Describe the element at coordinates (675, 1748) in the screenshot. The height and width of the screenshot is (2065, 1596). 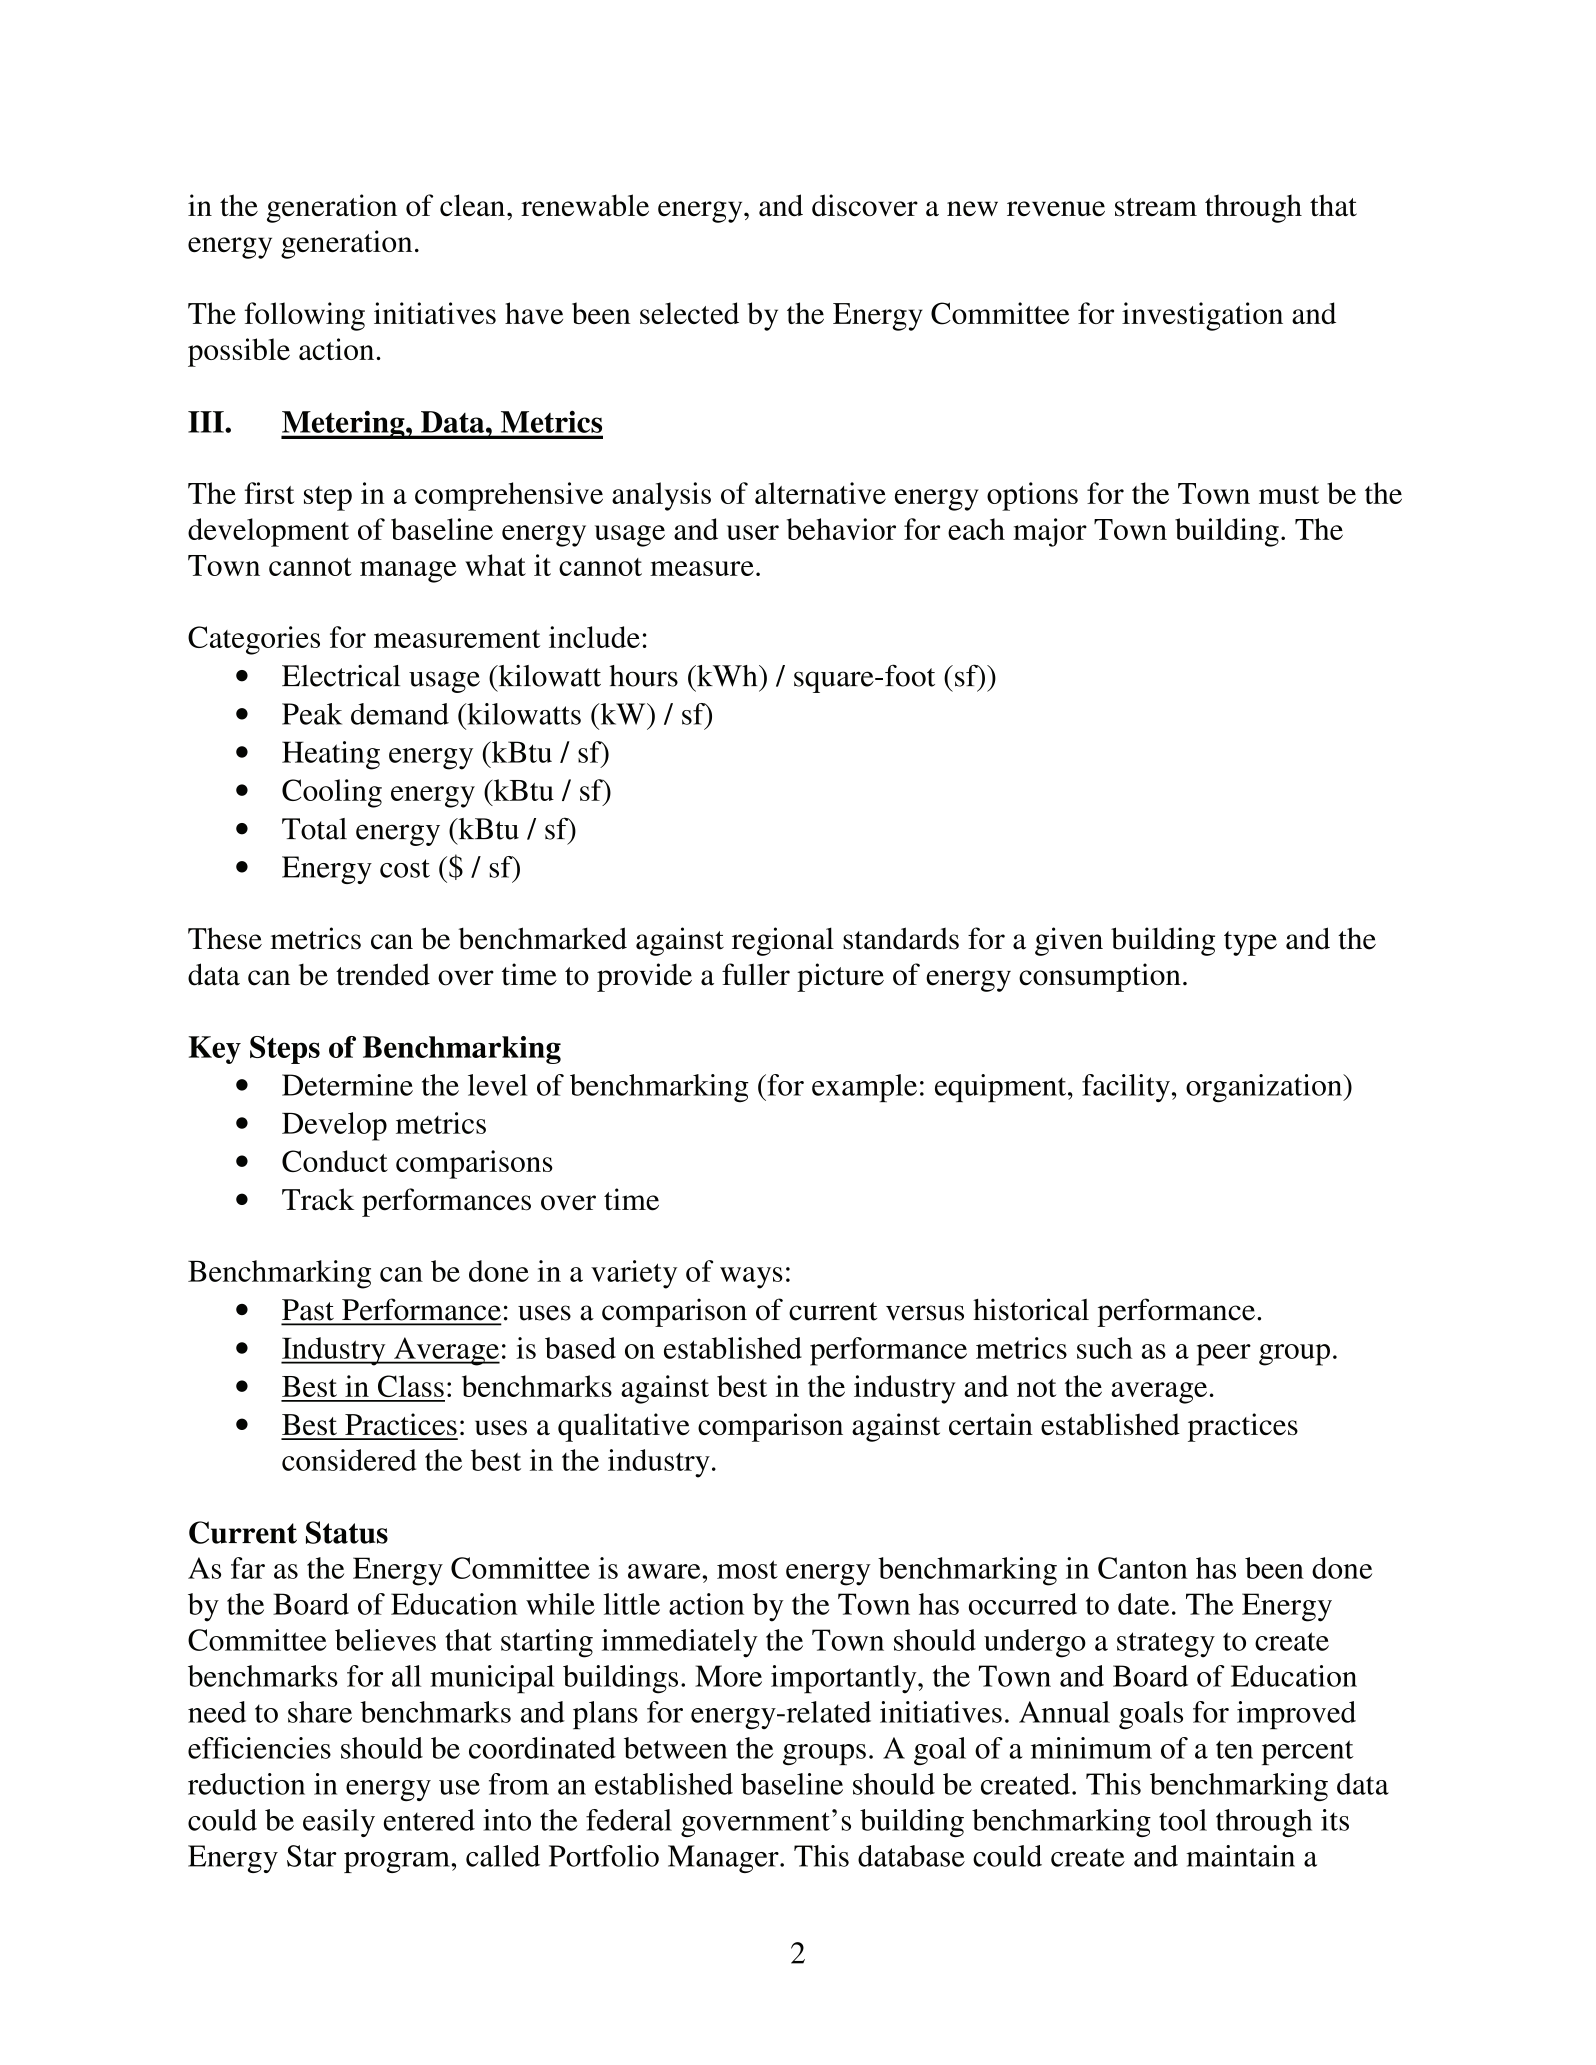
I see `between` at that location.
